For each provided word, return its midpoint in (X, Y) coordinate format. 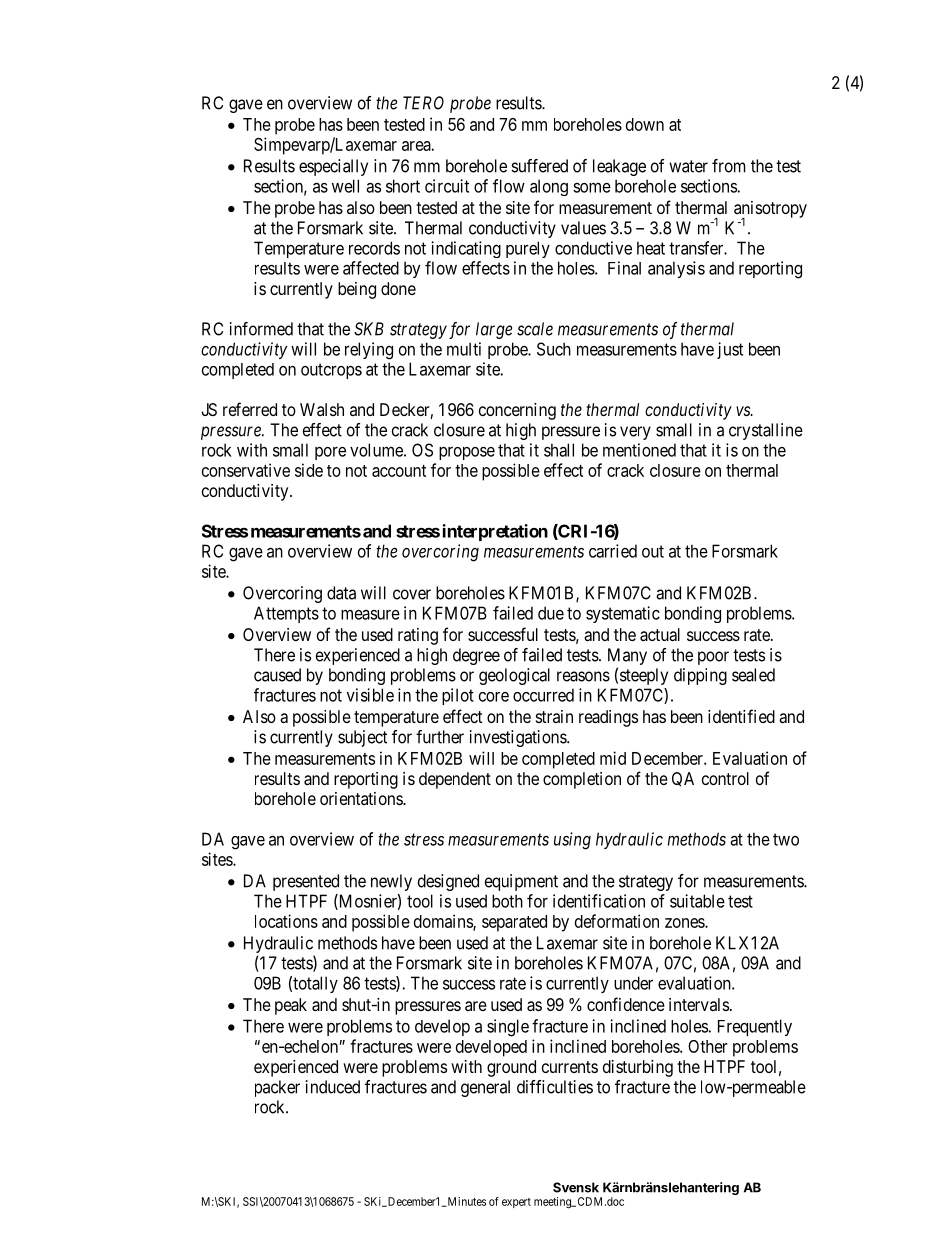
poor (713, 658)
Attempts (286, 614)
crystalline (766, 431)
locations (286, 921)
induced (333, 1087)
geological (514, 676)
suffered (539, 166)
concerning (517, 411)
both (507, 901)
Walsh (322, 409)
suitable (697, 901)
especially (333, 167)
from (729, 166)
